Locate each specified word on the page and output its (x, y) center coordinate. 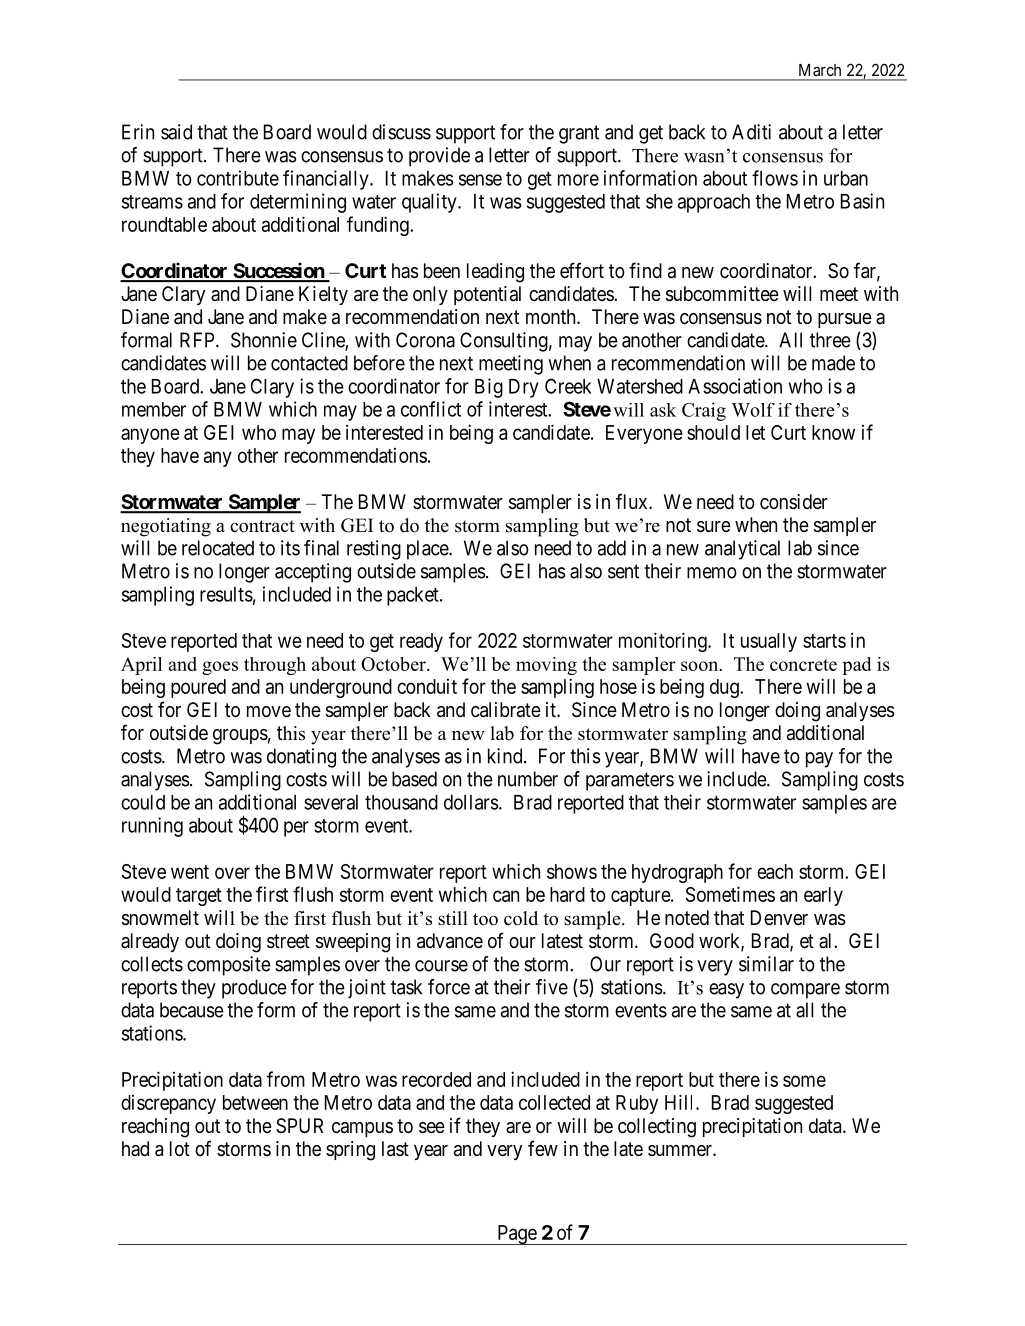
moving (546, 666)
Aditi (751, 132)
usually (769, 642)
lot (180, 1148)
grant (579, 134)
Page (516, 1235)
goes (220, 668)
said (176, 132)
